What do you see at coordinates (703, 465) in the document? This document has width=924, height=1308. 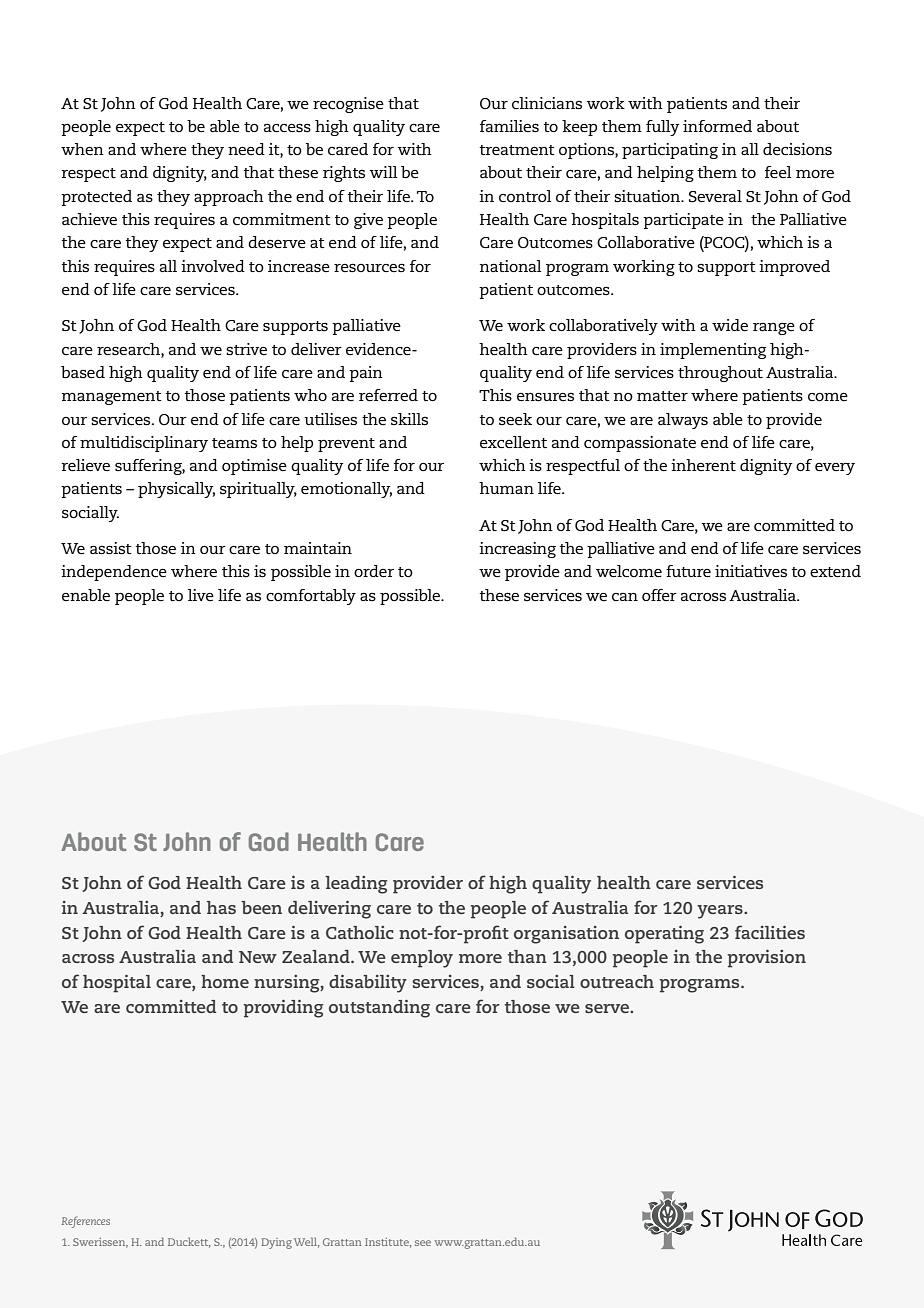 I see `inherent` at bounding box center [703, 465].
